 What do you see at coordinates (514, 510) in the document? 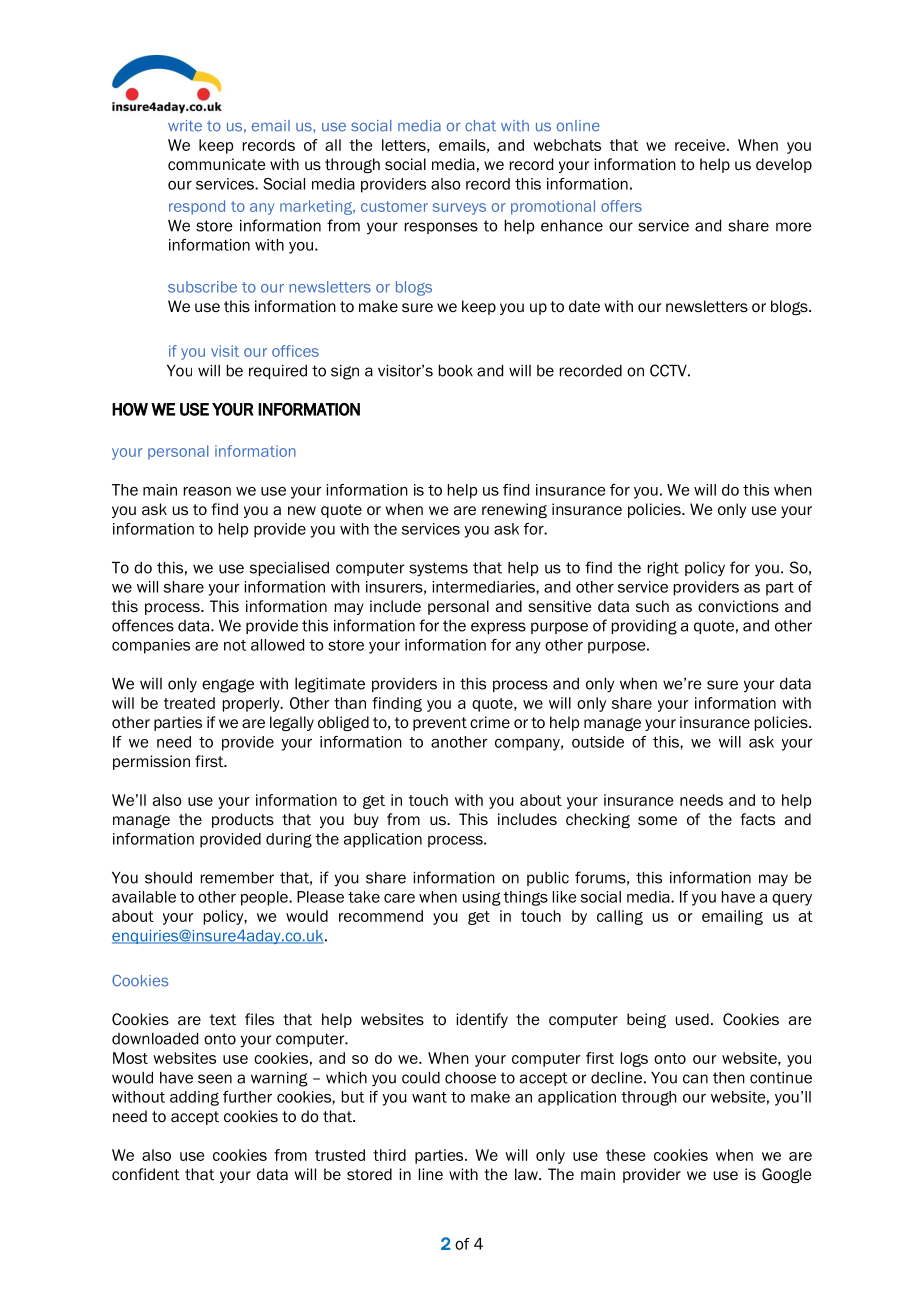
I see `renewing` at bounding box center [514, 510].
